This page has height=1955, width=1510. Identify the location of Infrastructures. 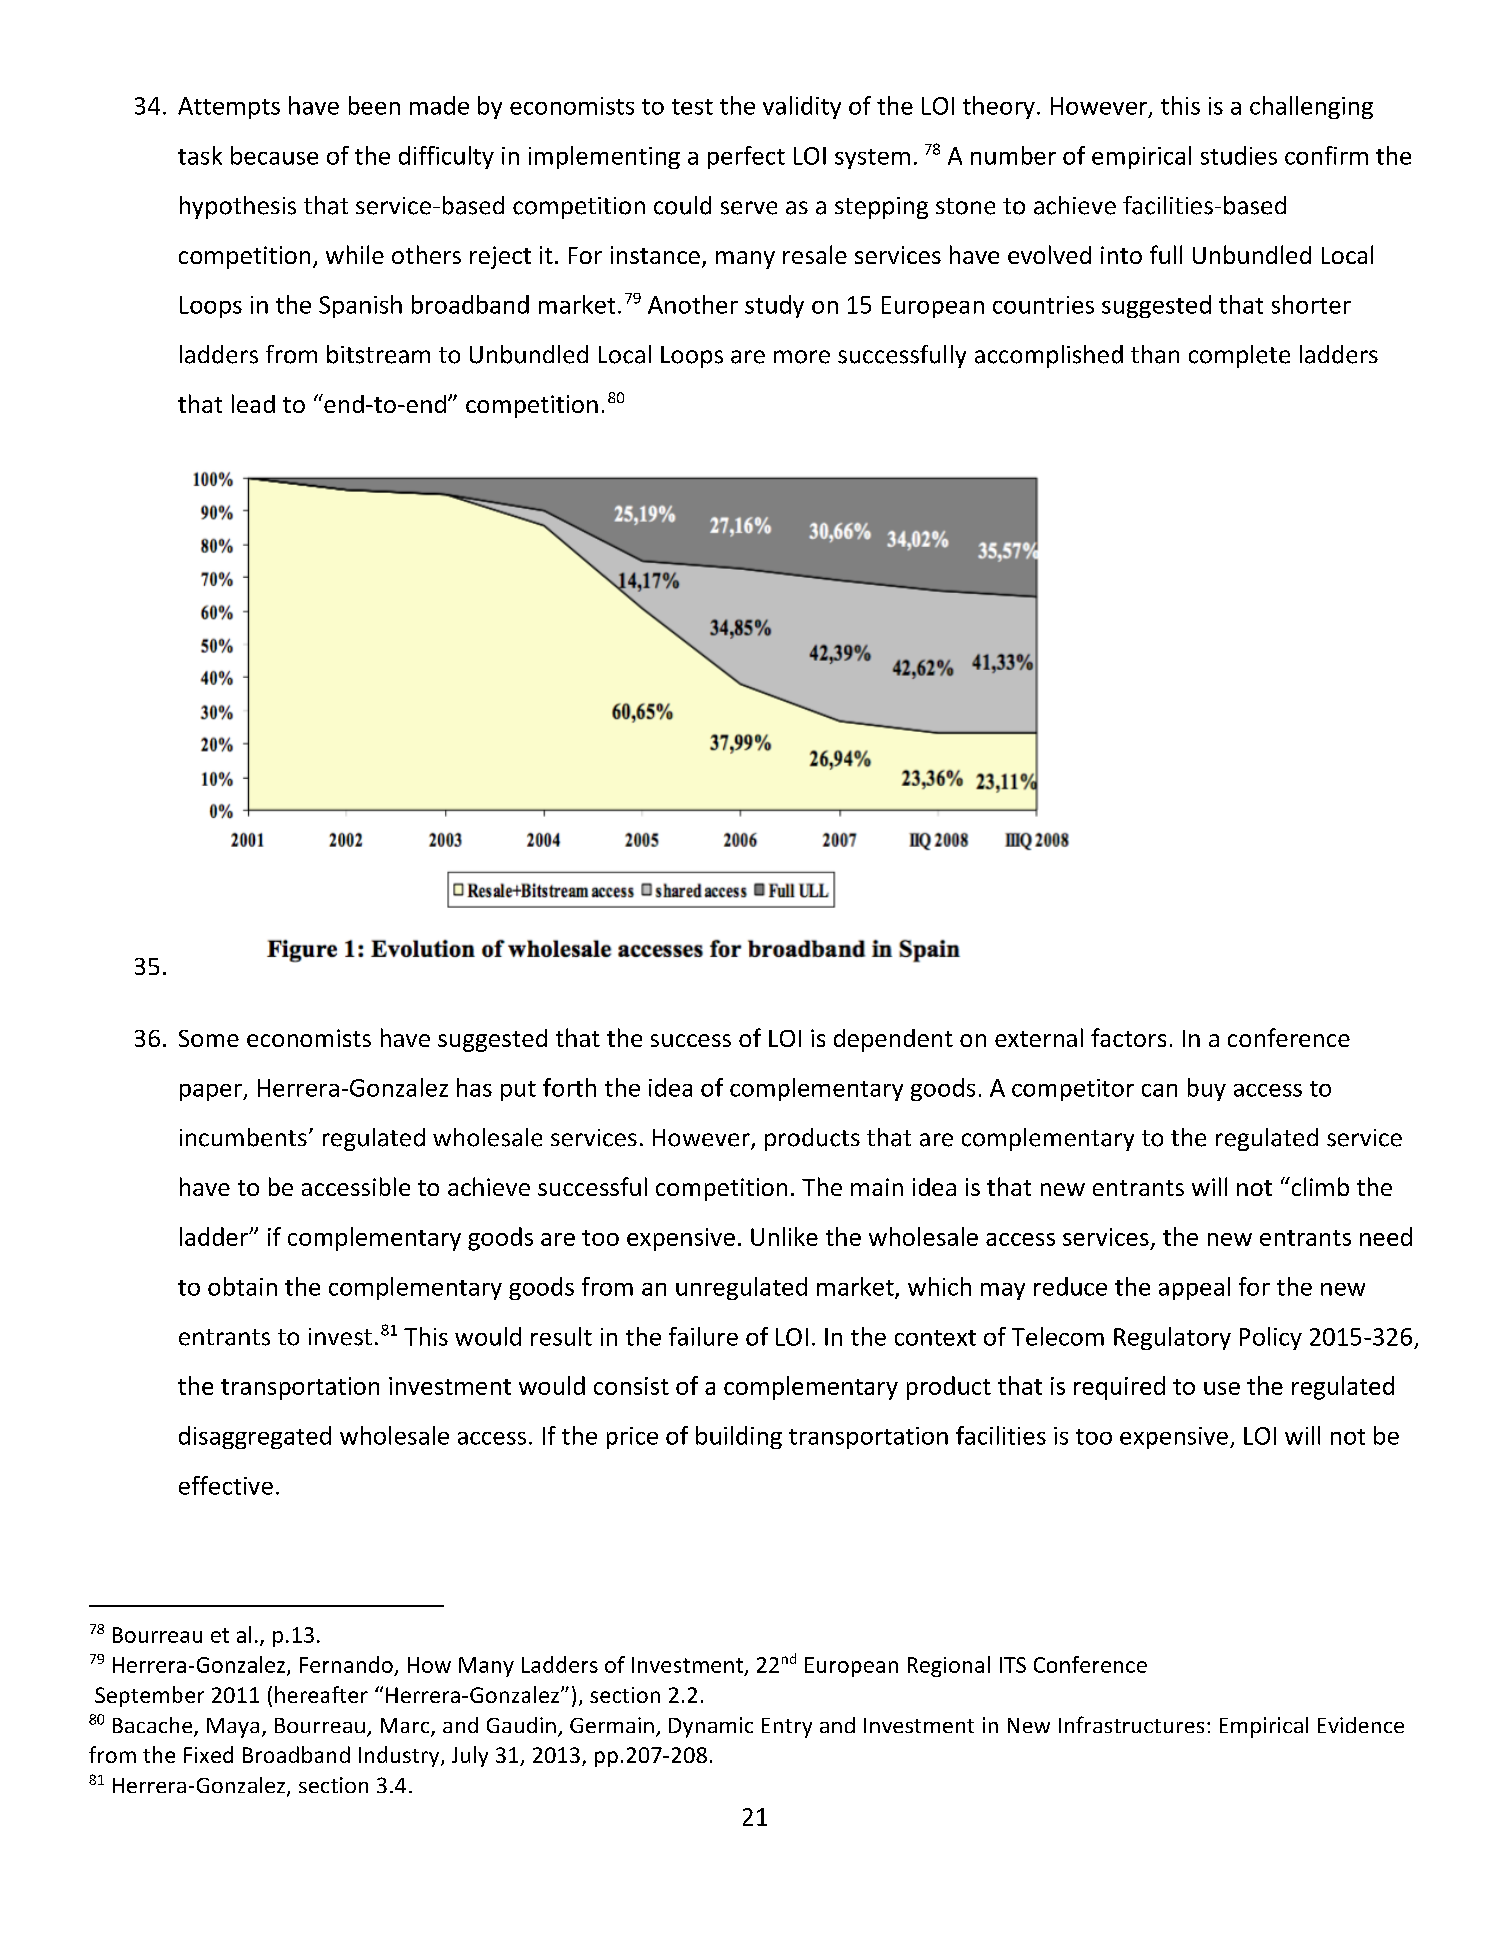
(1131, 1724).
